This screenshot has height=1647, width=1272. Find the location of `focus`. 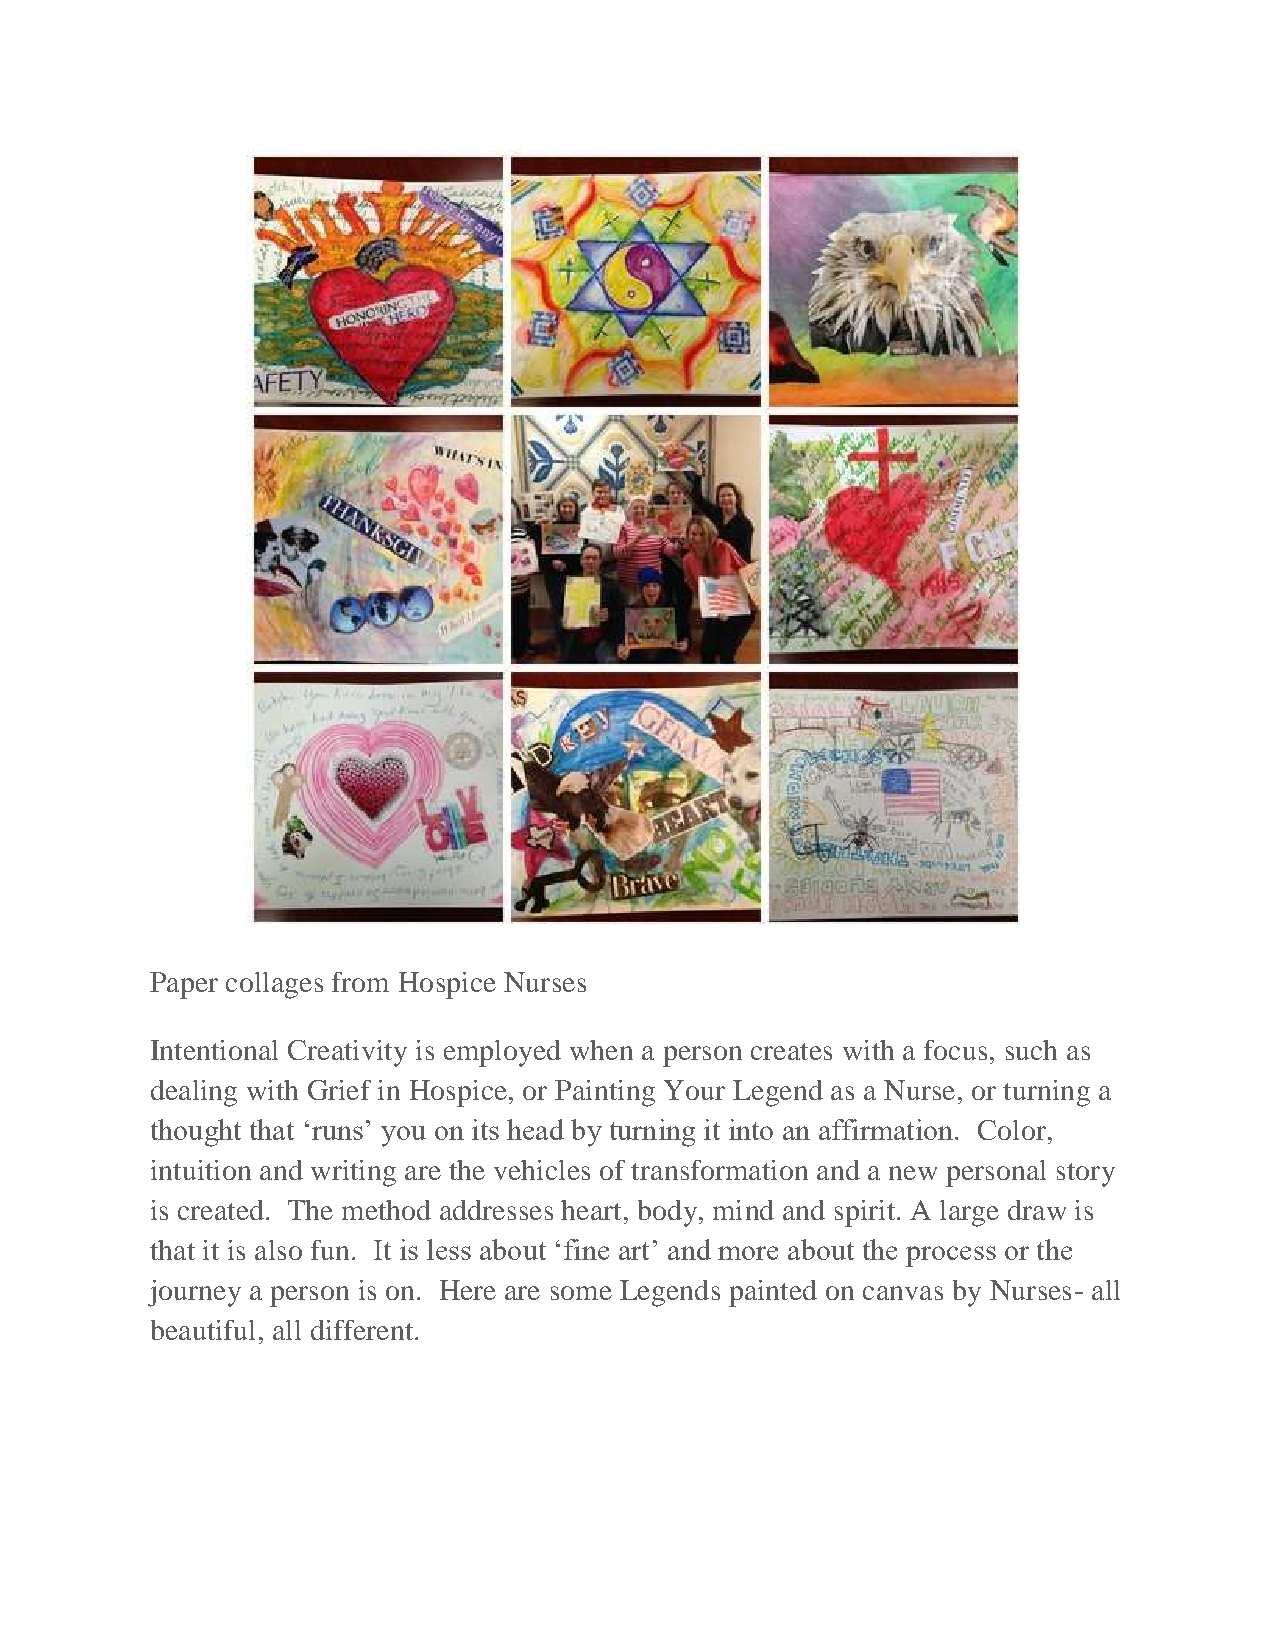

focus is located at coordinates (955, 1050).
